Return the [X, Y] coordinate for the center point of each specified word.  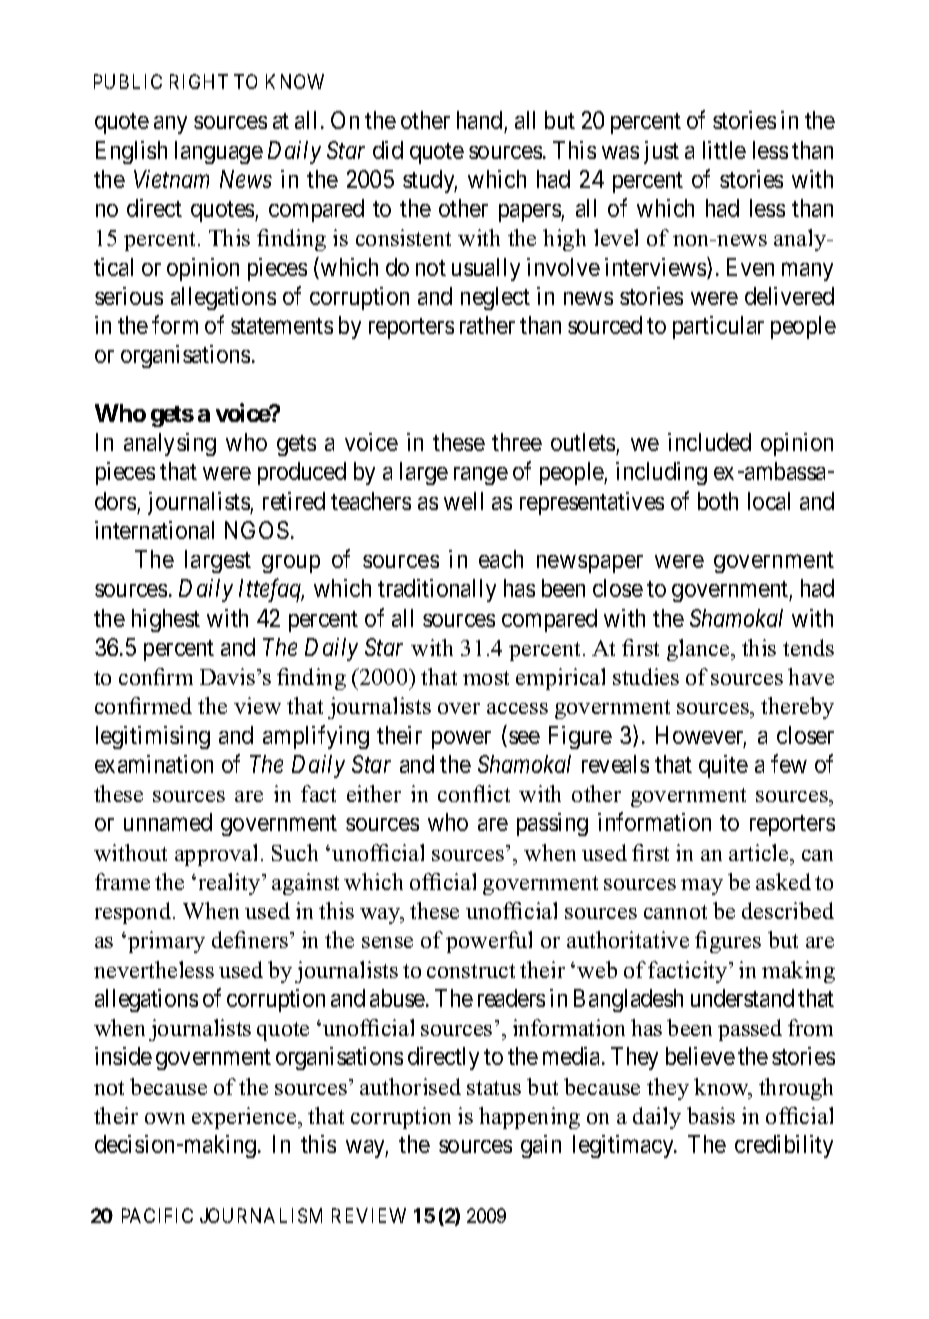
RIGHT [199, 81]
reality [231, 884]
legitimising [153, 737]
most [486, 678]
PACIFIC [157, 1215]
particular [718, 327]
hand [481, 122]
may [702, 887]
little [724, 150]
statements [282, 326]
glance [699, 650]
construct [471, 971]
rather [487, 325]
